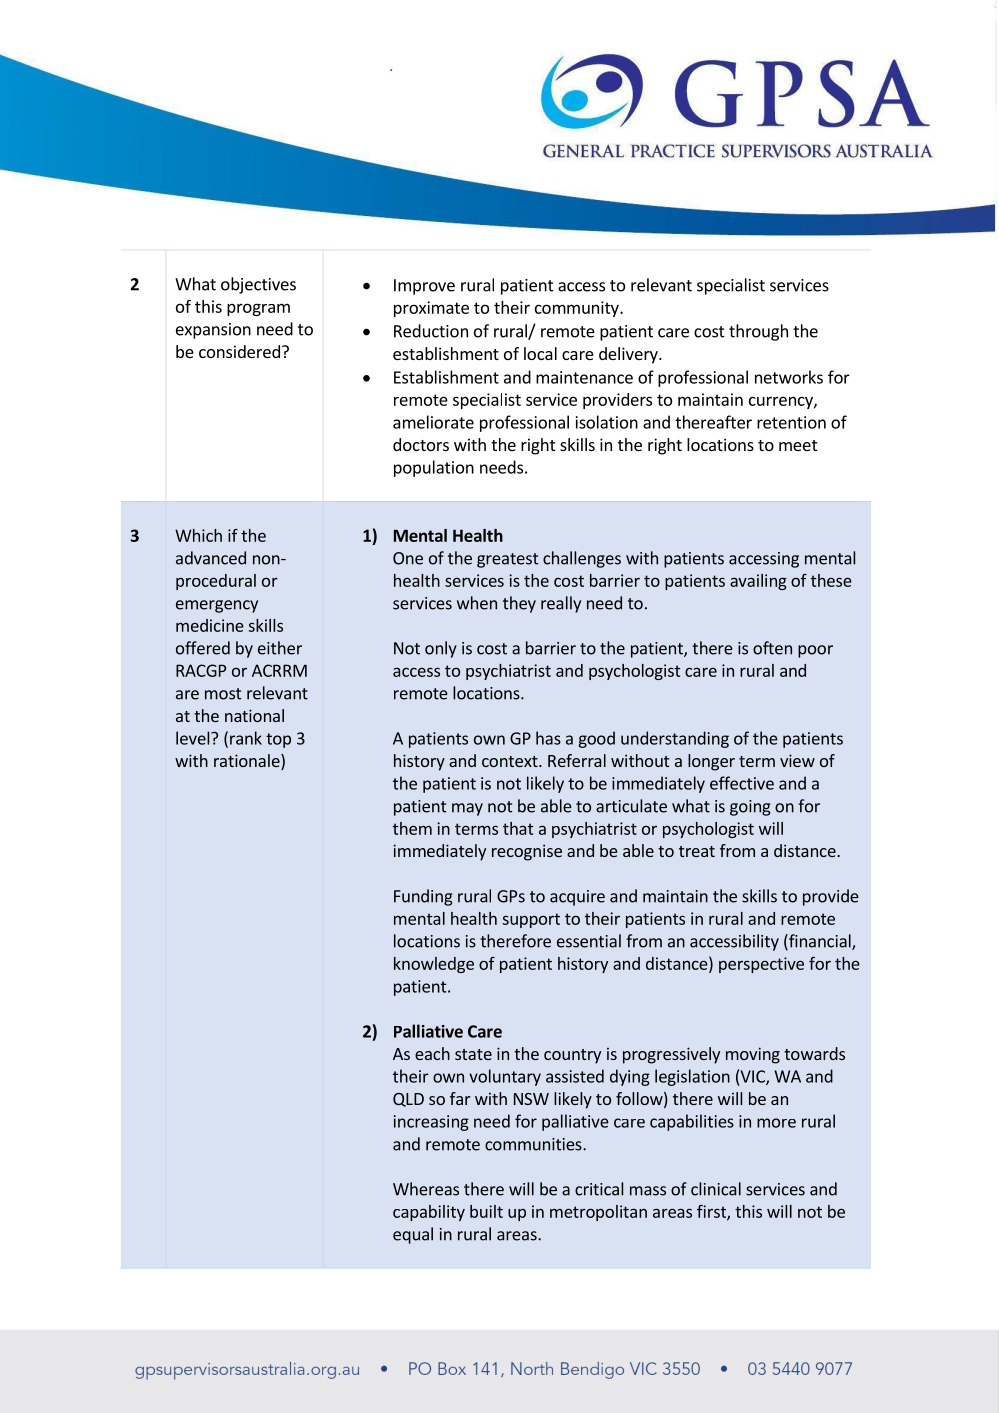 This document has height=1413, width=999. Describe the element at coordinates (761, 965) in the document. I see `perspective` at that location.
